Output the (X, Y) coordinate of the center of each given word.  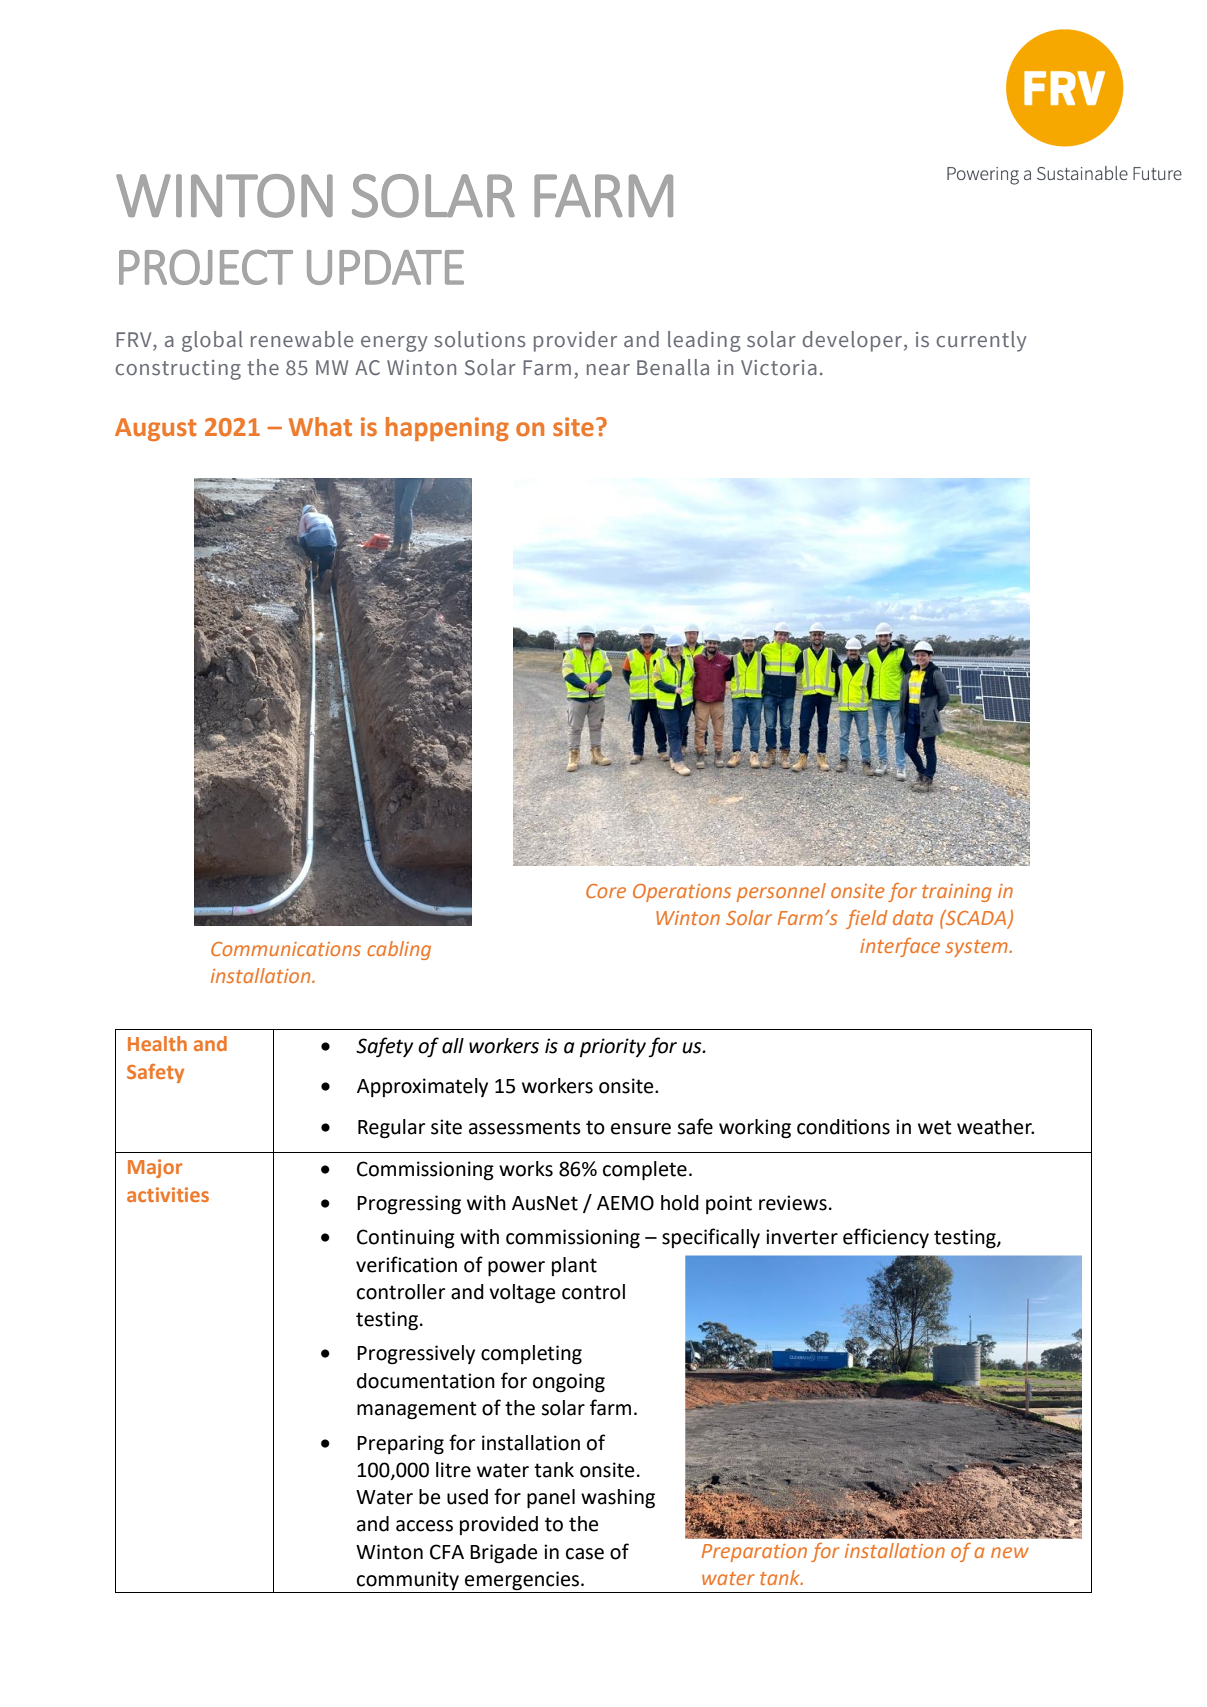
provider (575, 341)
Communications (286, 949)
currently (981, 341)
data (913, 917)
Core (606, 891)
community (408, 1580)
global (212, 341)
